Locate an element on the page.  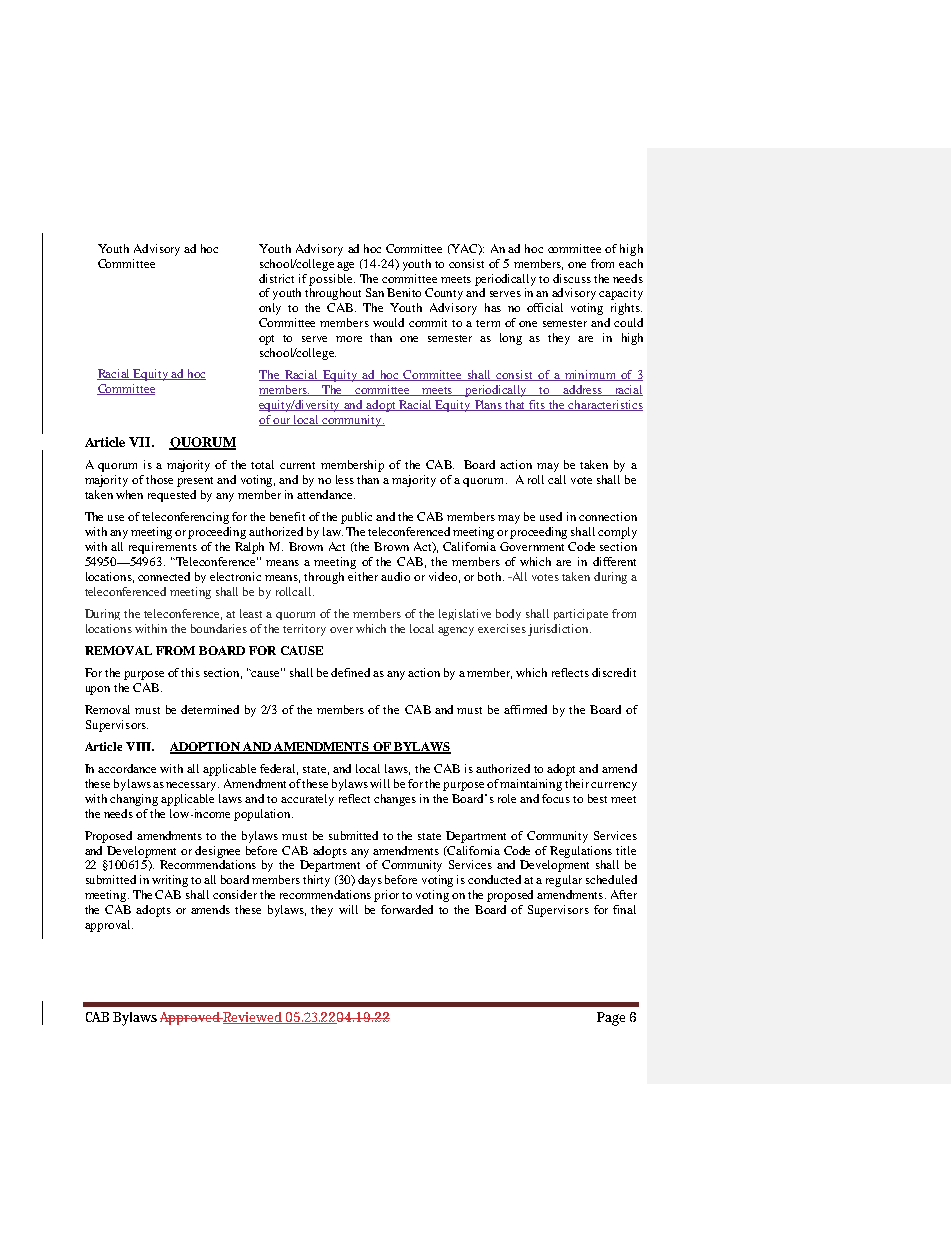
San is located at coordinates (375, 292).
